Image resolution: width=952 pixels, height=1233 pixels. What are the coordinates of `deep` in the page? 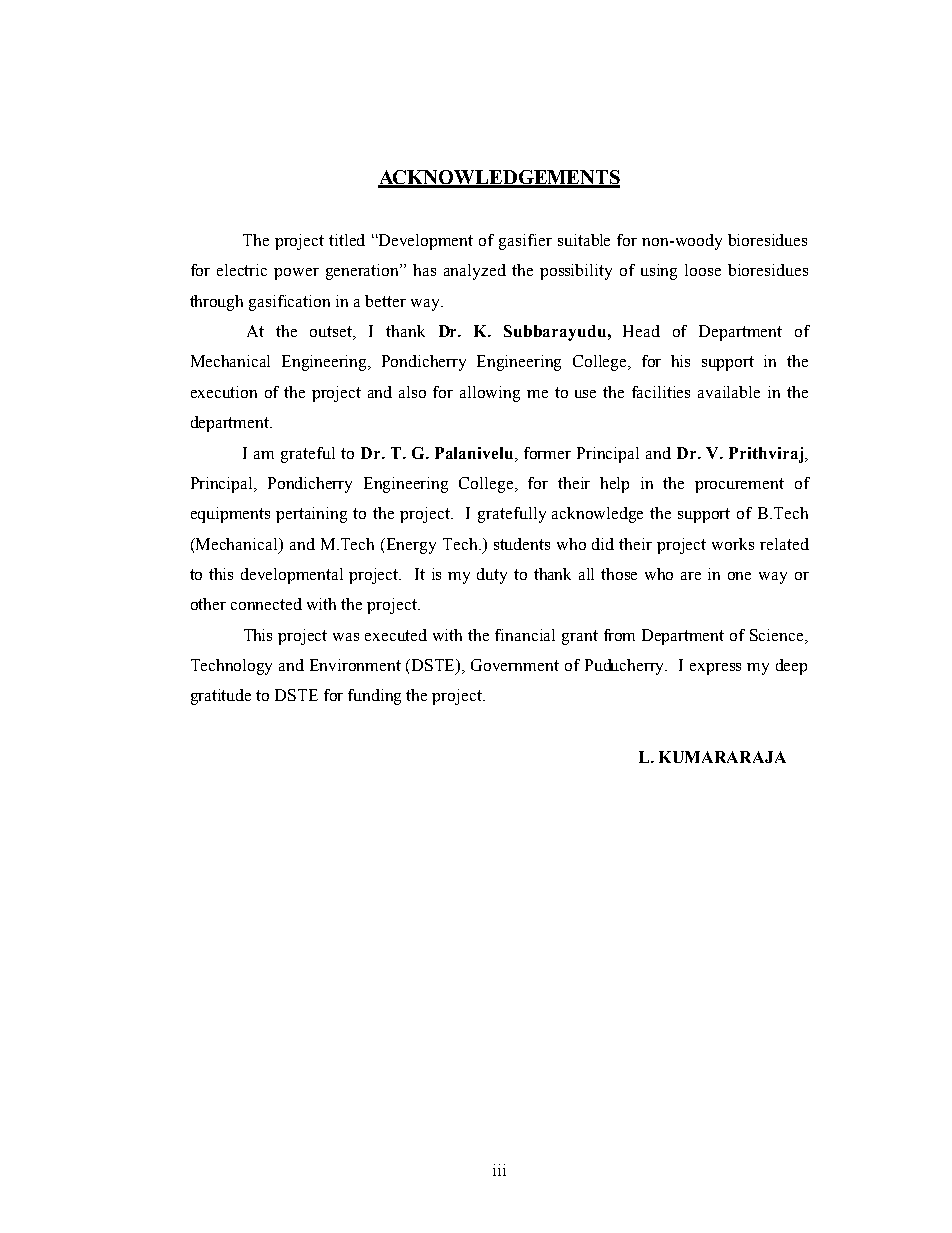 It's located at (791, 667).
